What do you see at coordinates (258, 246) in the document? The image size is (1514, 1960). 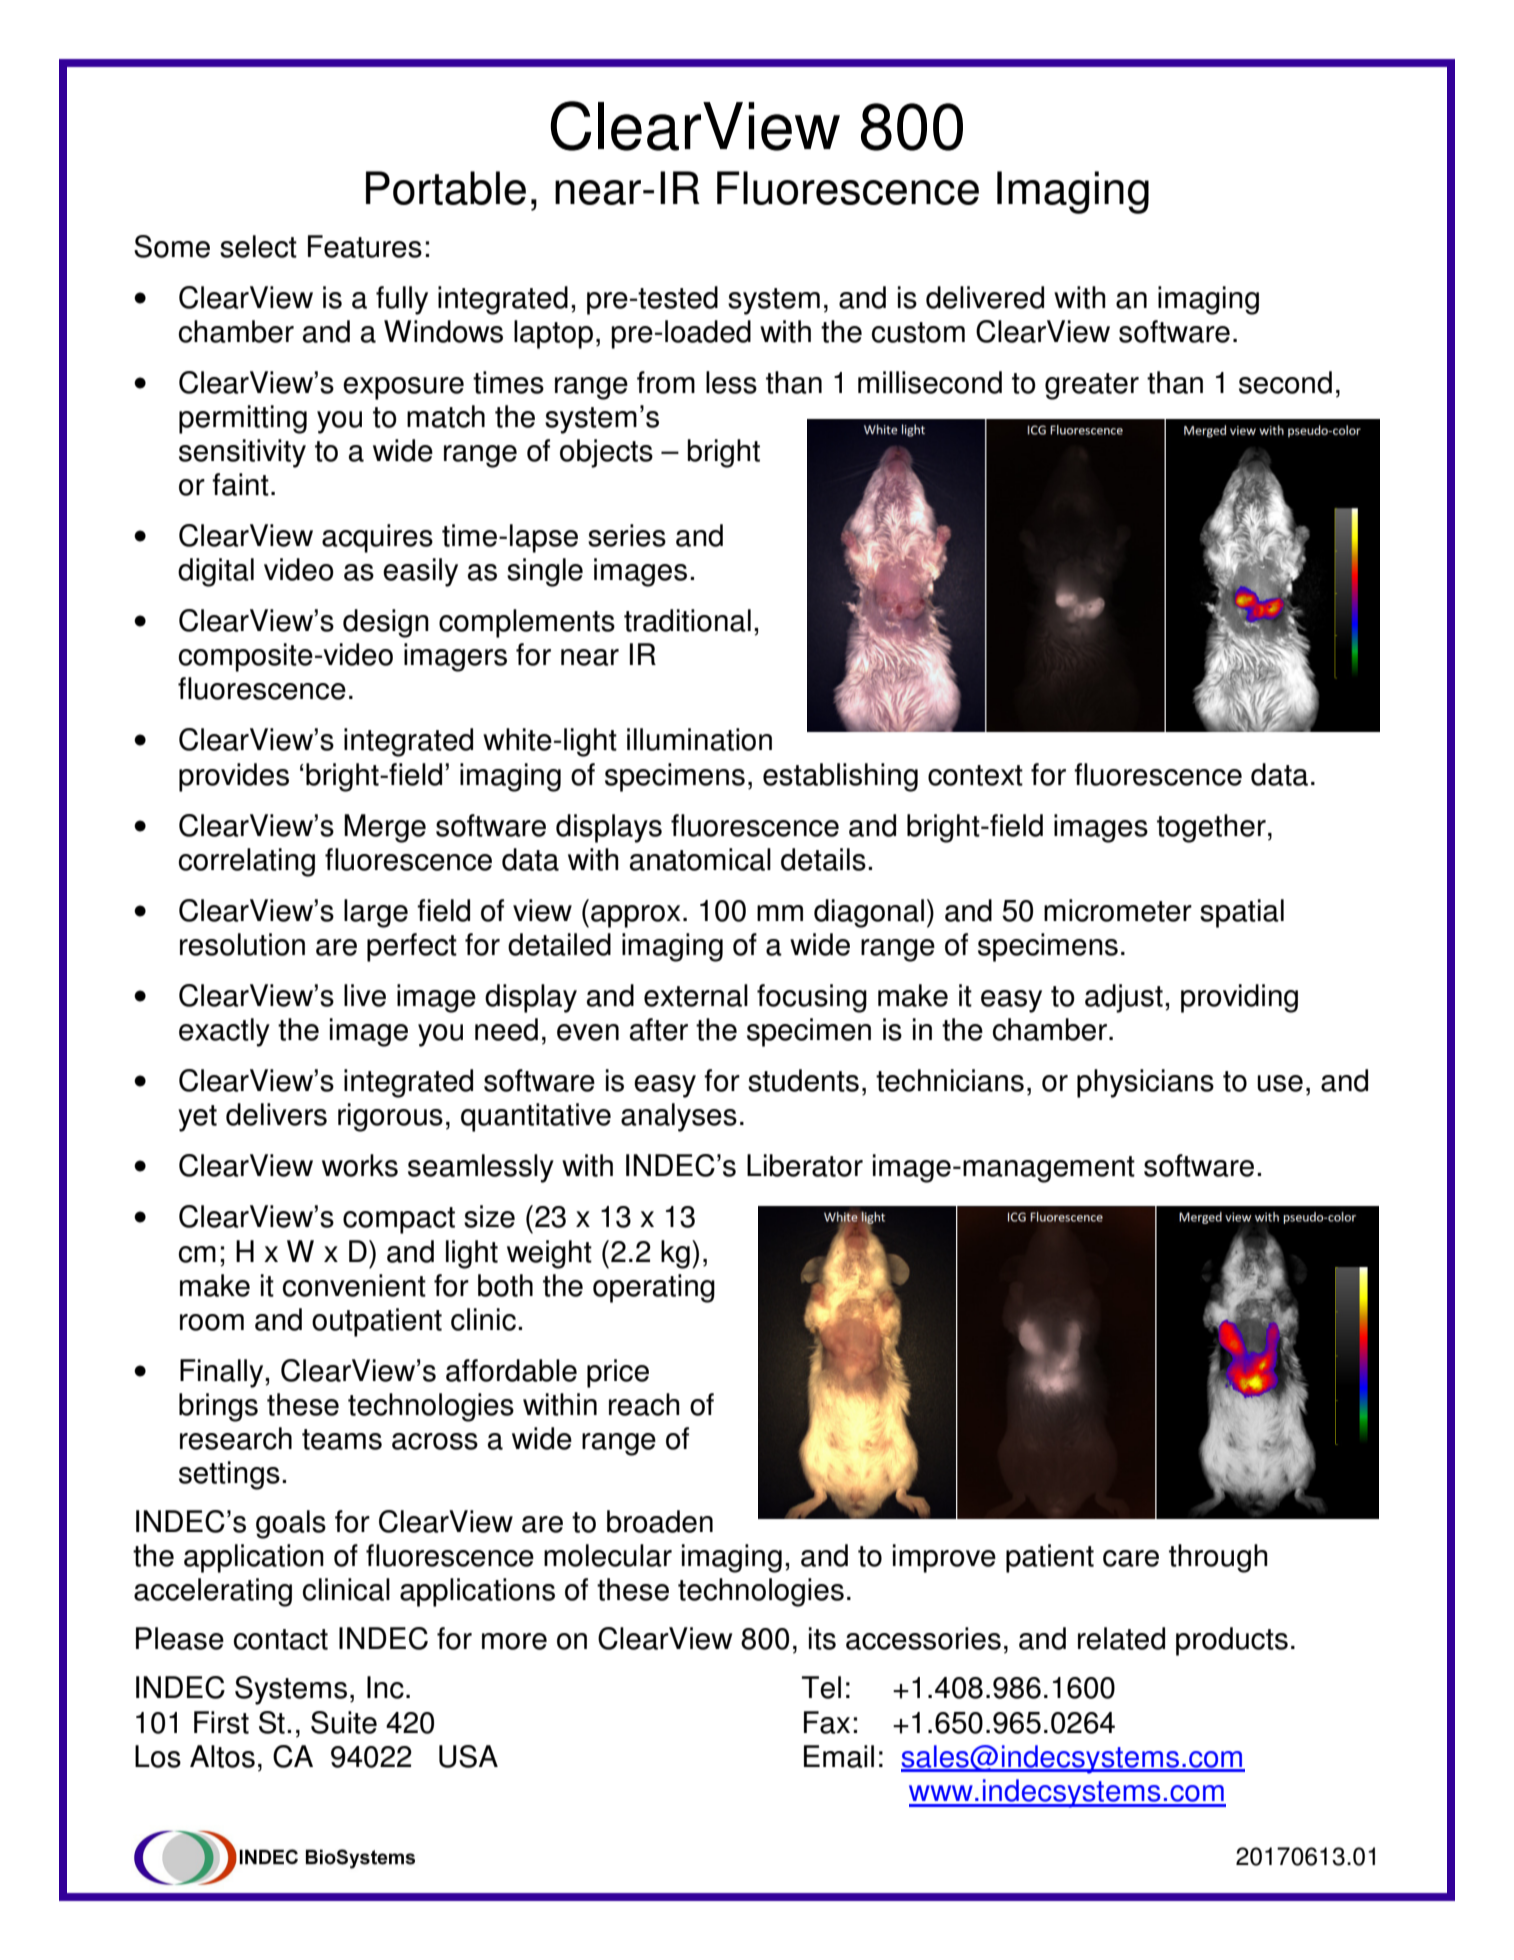 I see `select` at bounding box center [258, 246].
